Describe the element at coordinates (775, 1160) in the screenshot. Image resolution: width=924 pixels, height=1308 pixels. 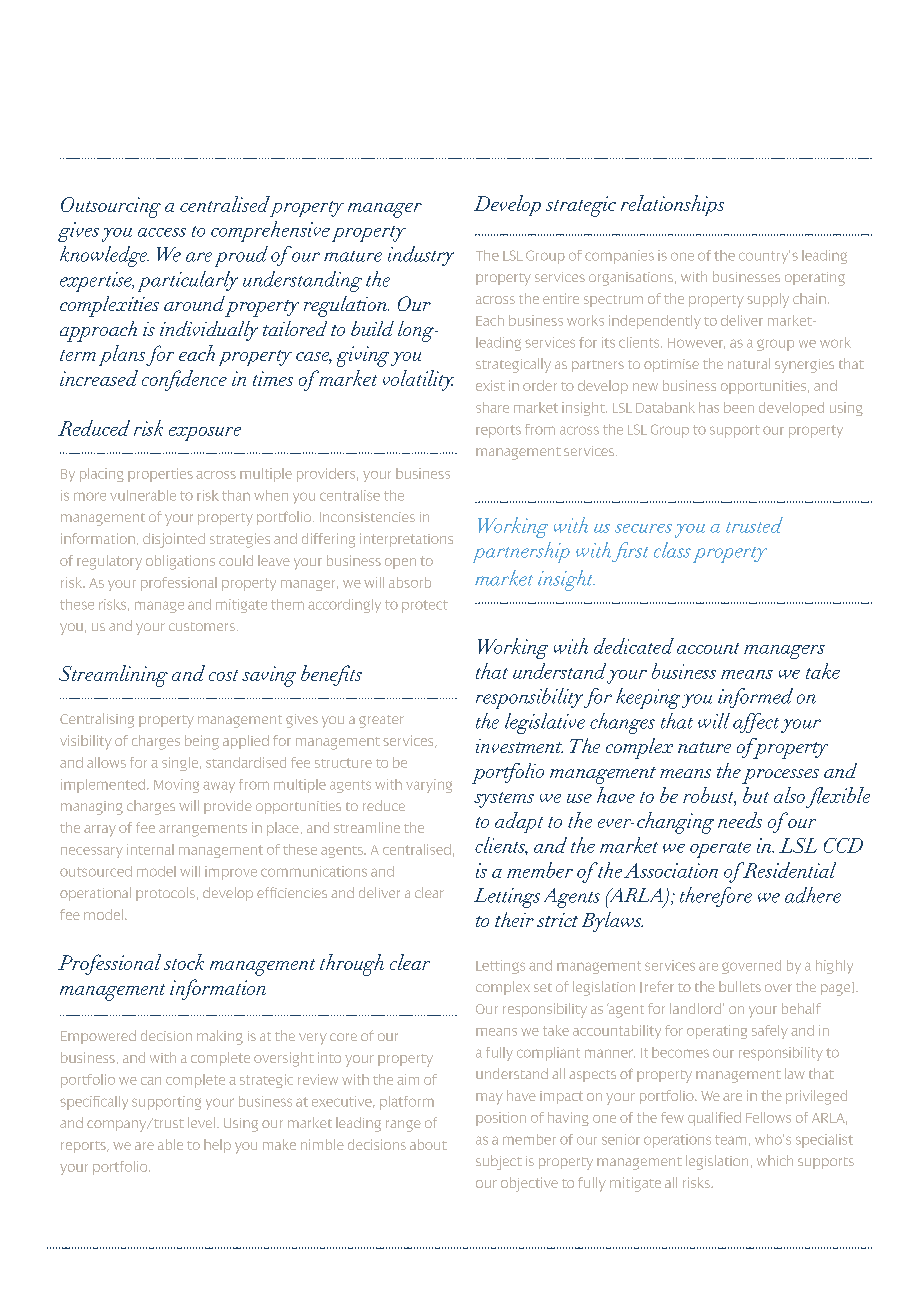
I see `which` at that location.
